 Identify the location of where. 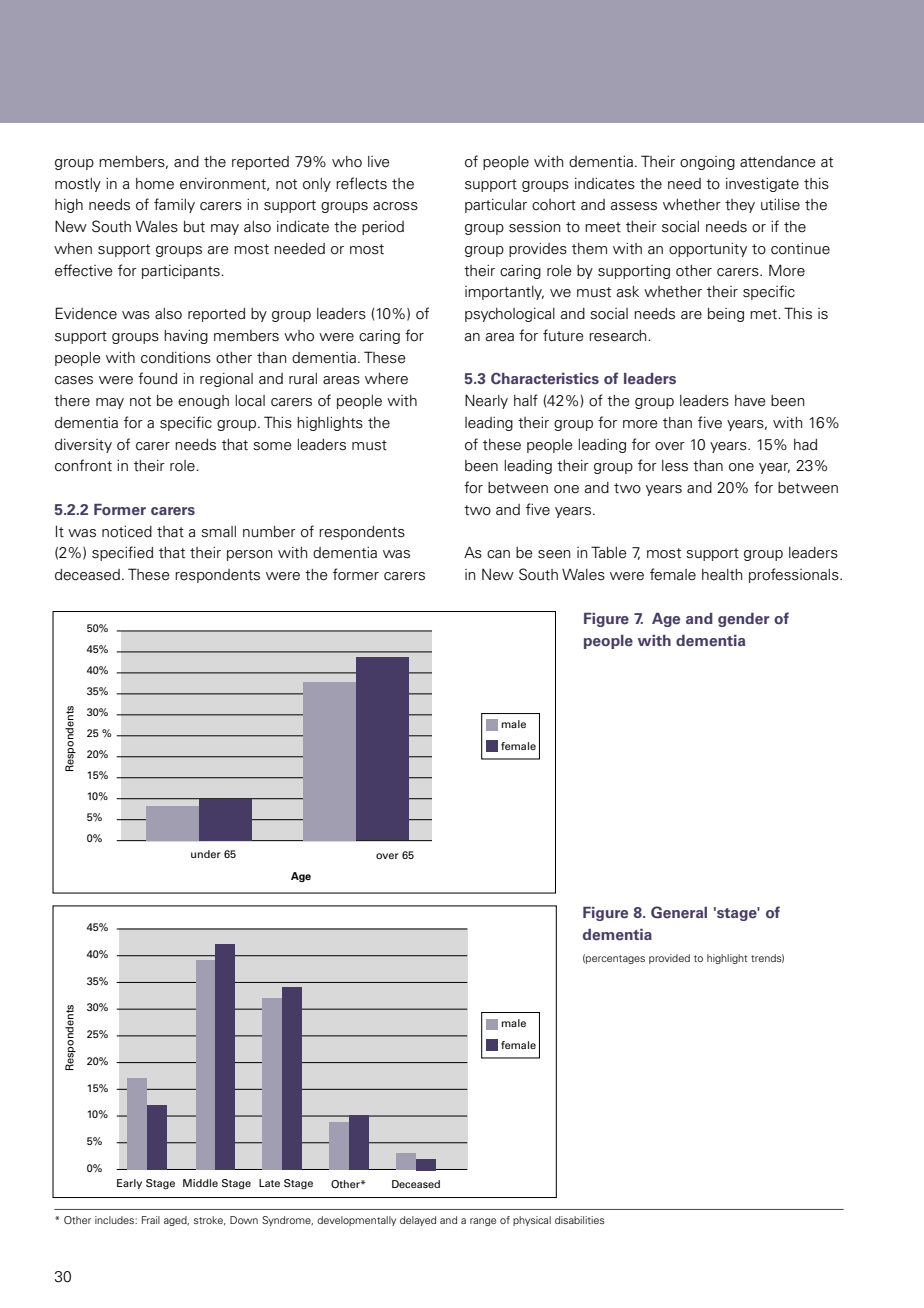
(386, 379).
